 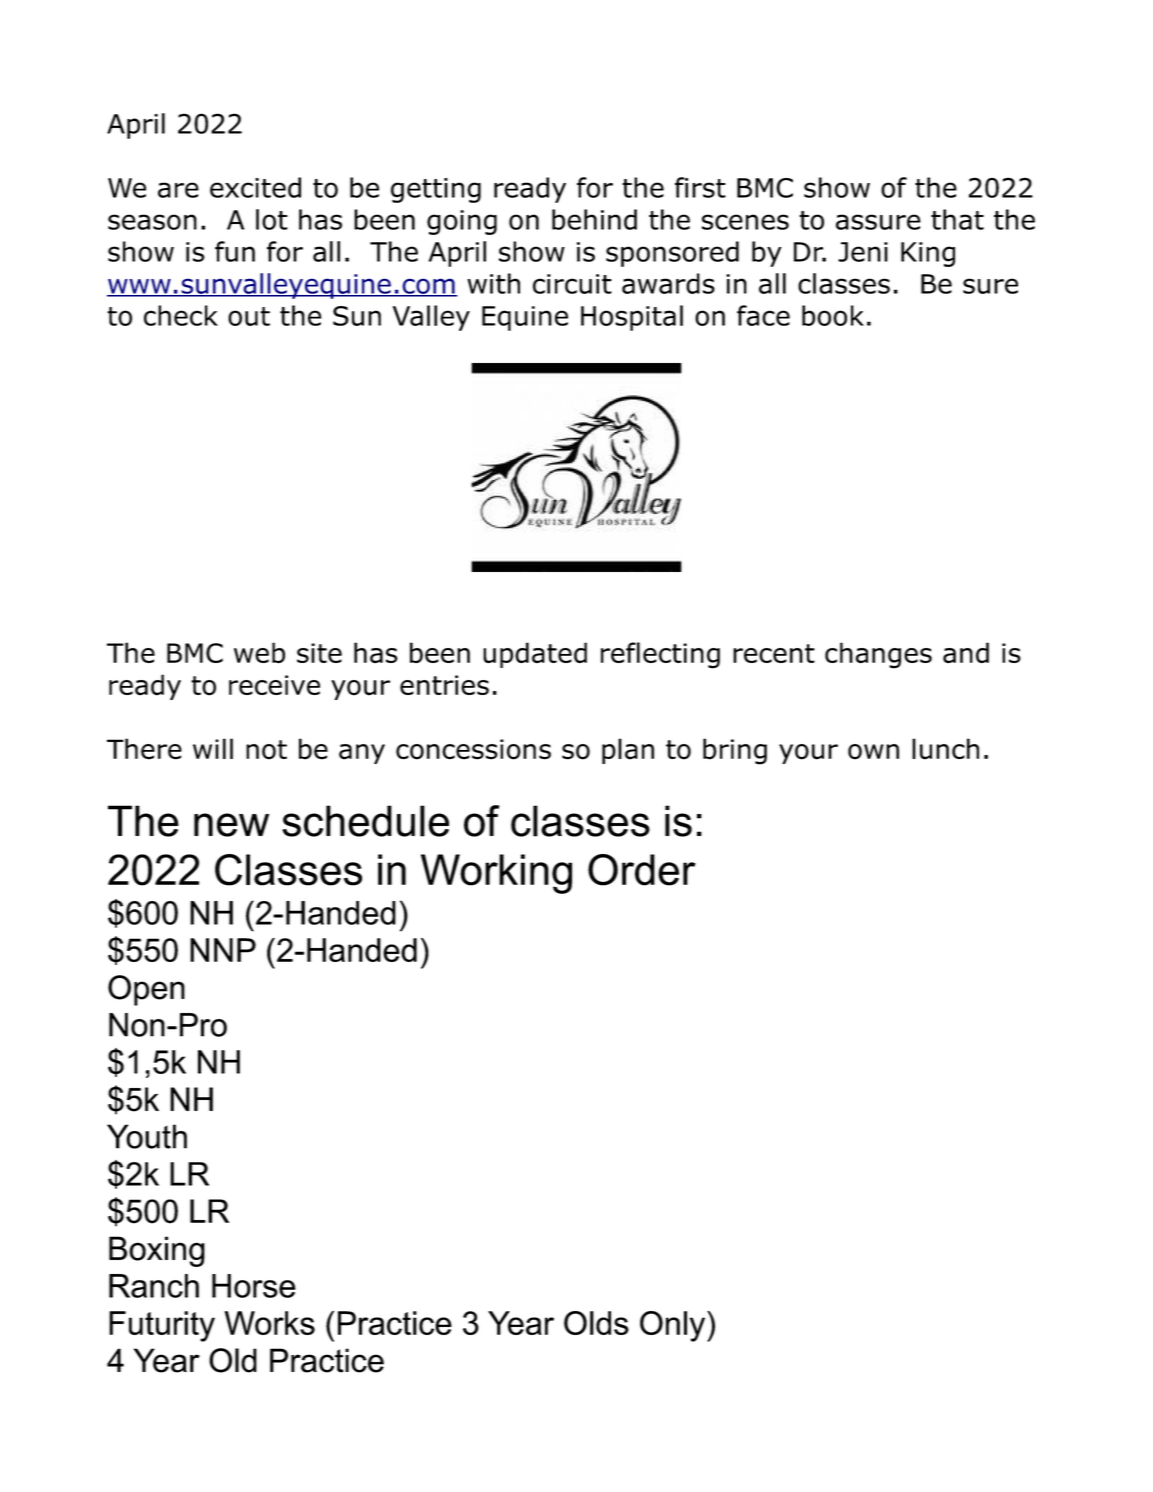 I want to click on Horse, so click(x=254, y=1286).
